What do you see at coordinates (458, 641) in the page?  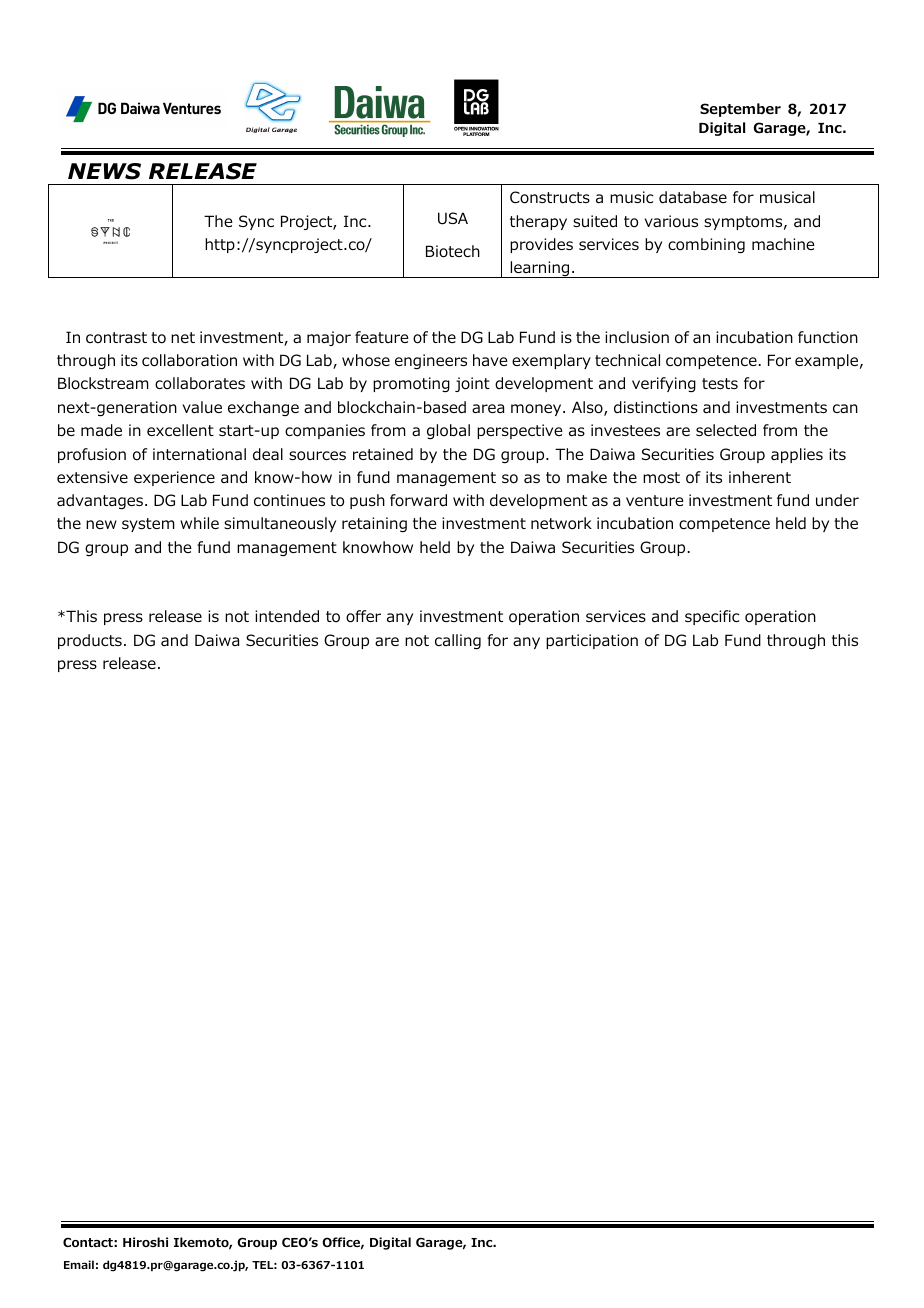 I see `calling` at bounding box center [458, 641].
